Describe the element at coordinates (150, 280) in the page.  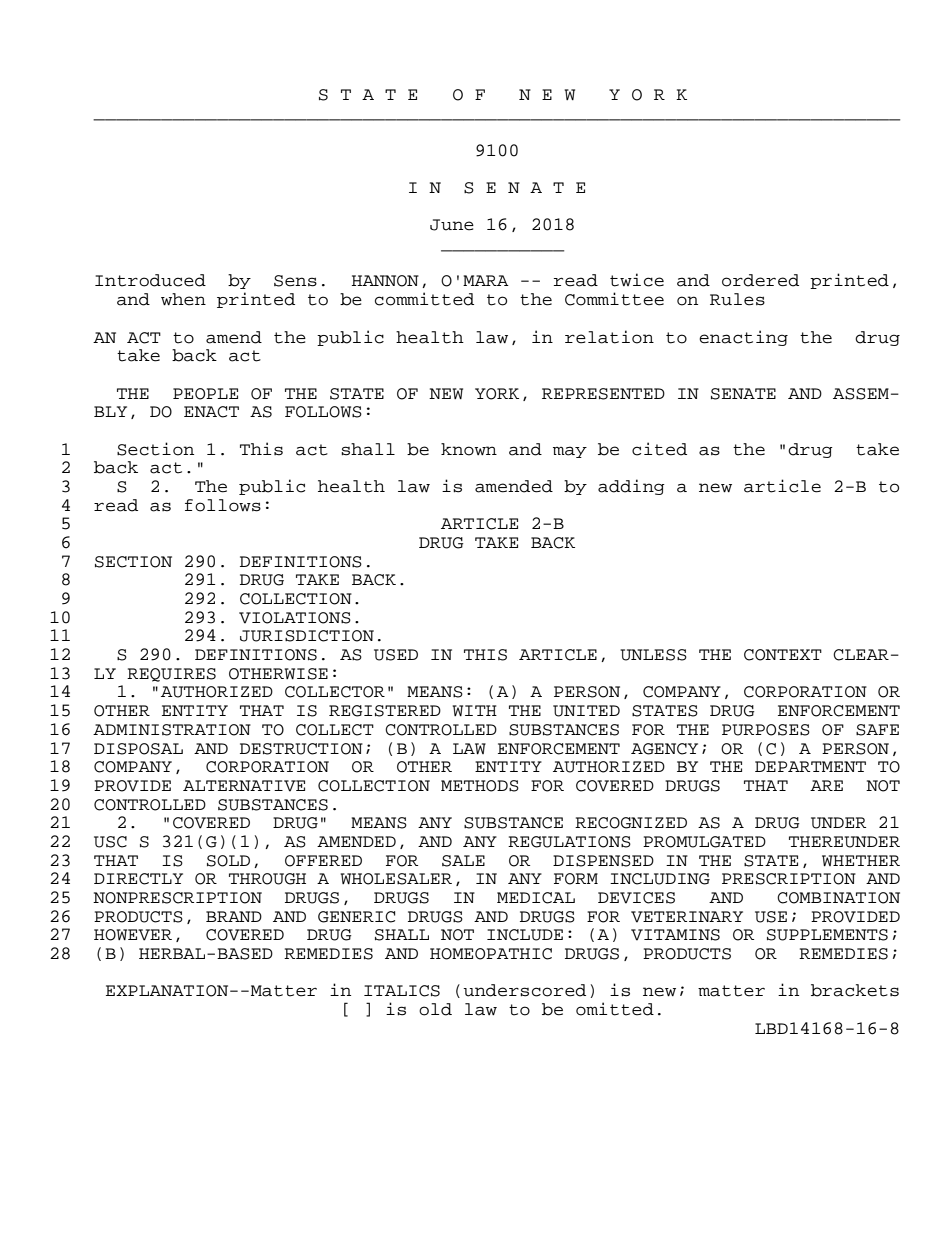
I see `Introduced` at that location.
